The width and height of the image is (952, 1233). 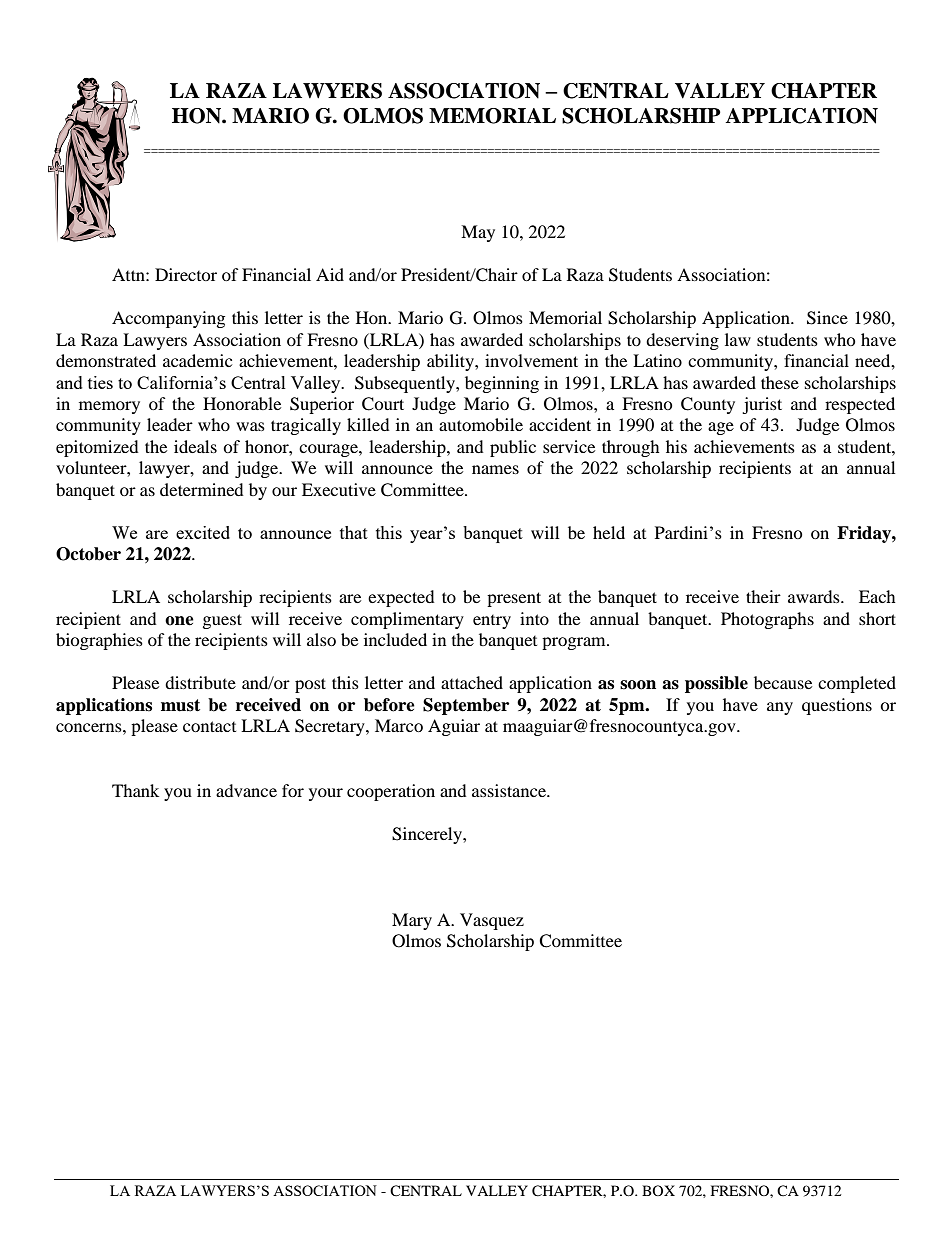 What do you see at coordinates (478, 233) in the image?
I see `May` at bounding box center [478, 233].
